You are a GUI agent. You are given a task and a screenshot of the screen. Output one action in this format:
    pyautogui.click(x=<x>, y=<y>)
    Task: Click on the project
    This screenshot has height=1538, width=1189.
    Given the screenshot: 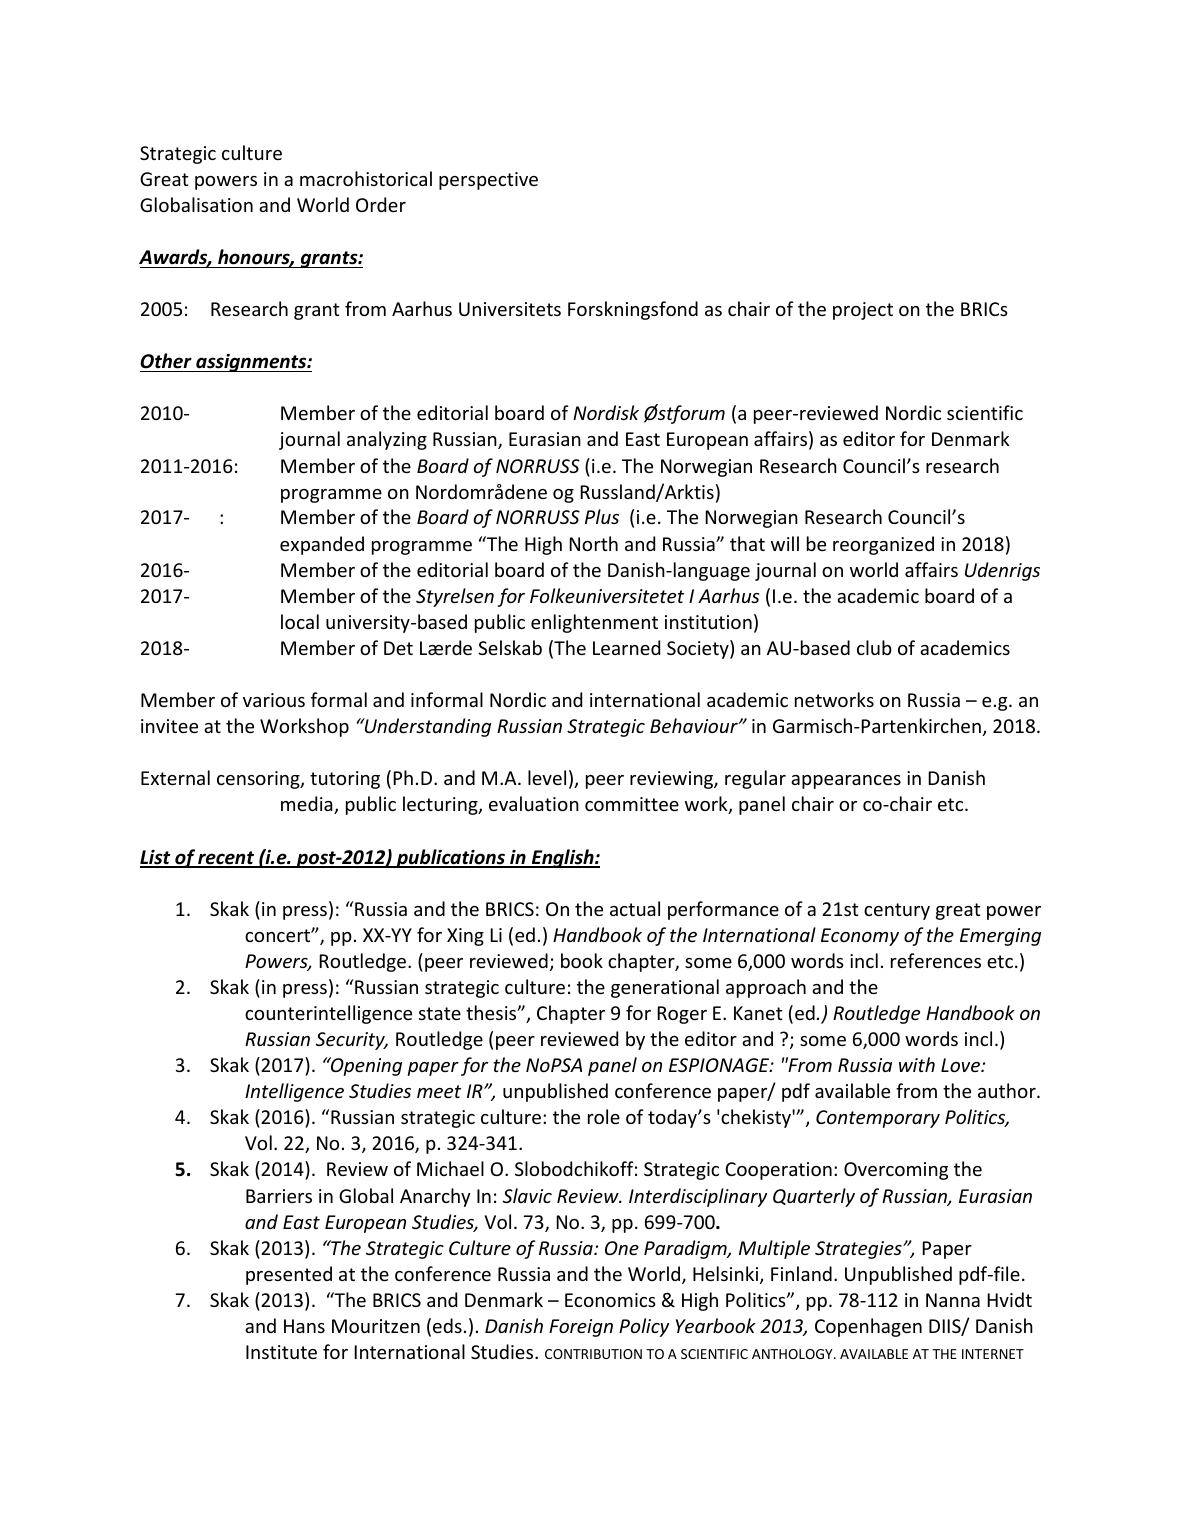 What is the action you would take?
    pyautogui.click(x=863, y=311)
